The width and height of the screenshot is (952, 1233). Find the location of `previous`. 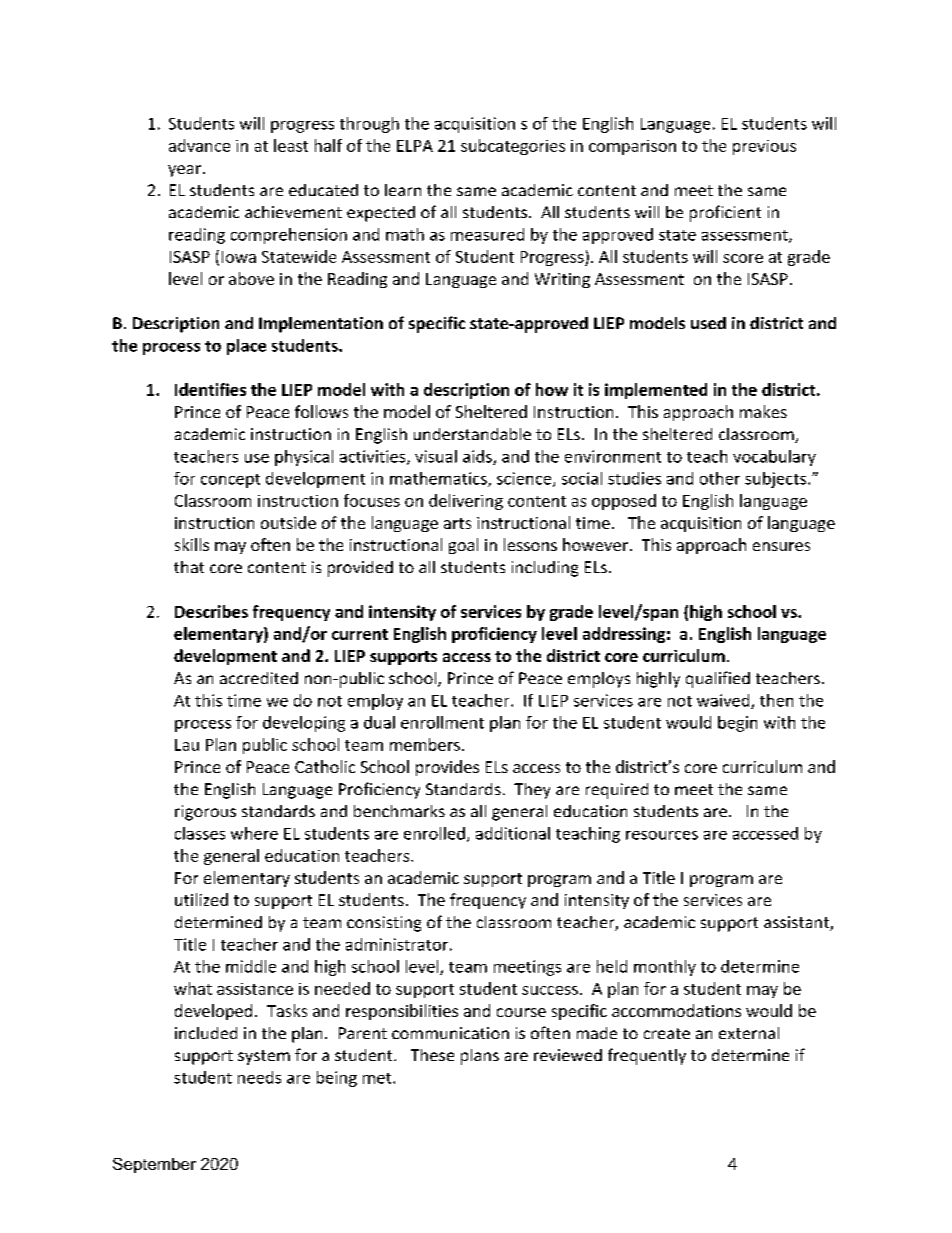

previous is located at coordinates (764, 147).
